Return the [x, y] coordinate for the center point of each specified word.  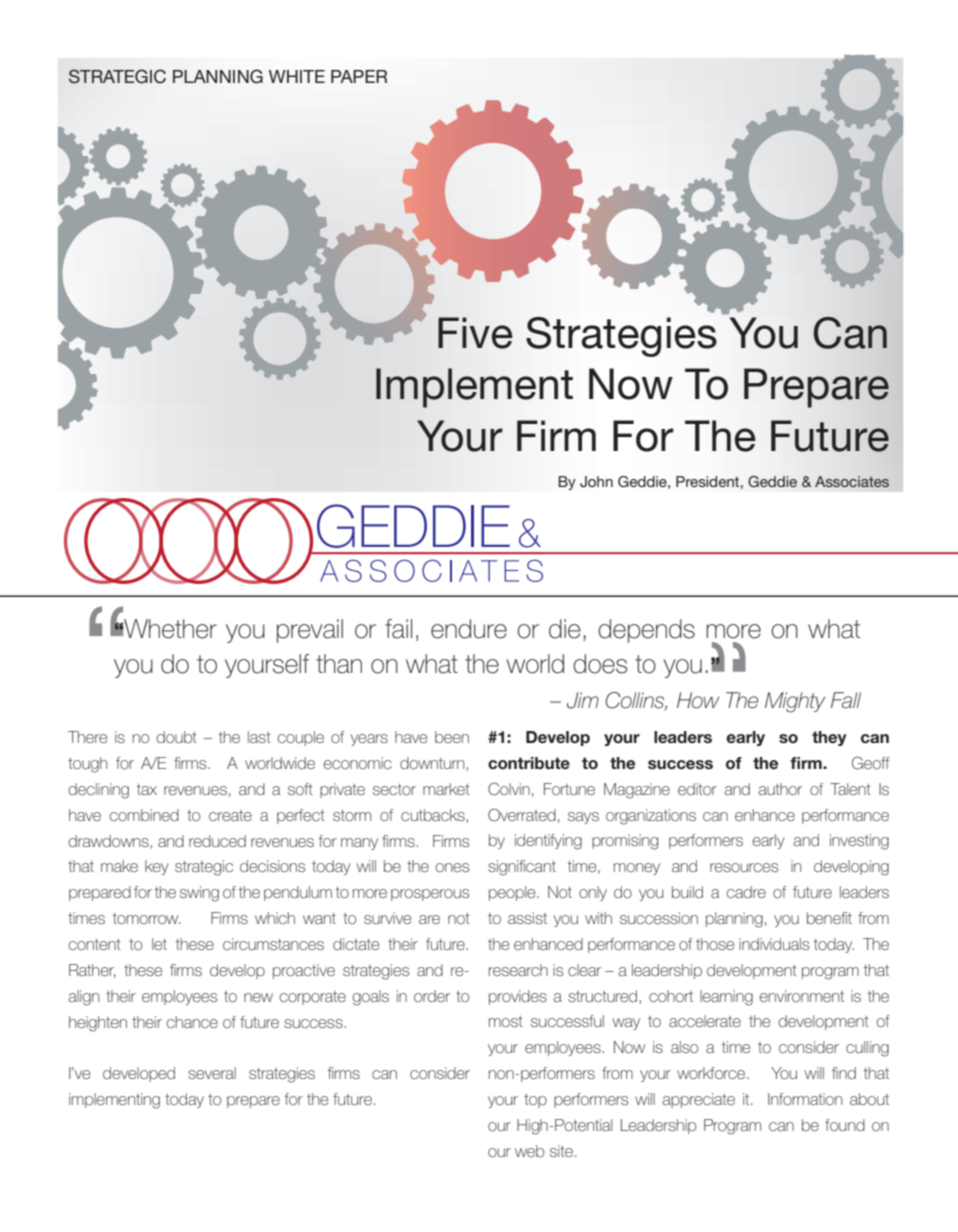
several [212, 1073]
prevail [310, 631]
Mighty [795, 702]
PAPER [359, 76]
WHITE [297, 76]
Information [805, 1099]
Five [475, 333]
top [535, 1101]
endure [469, 629]
